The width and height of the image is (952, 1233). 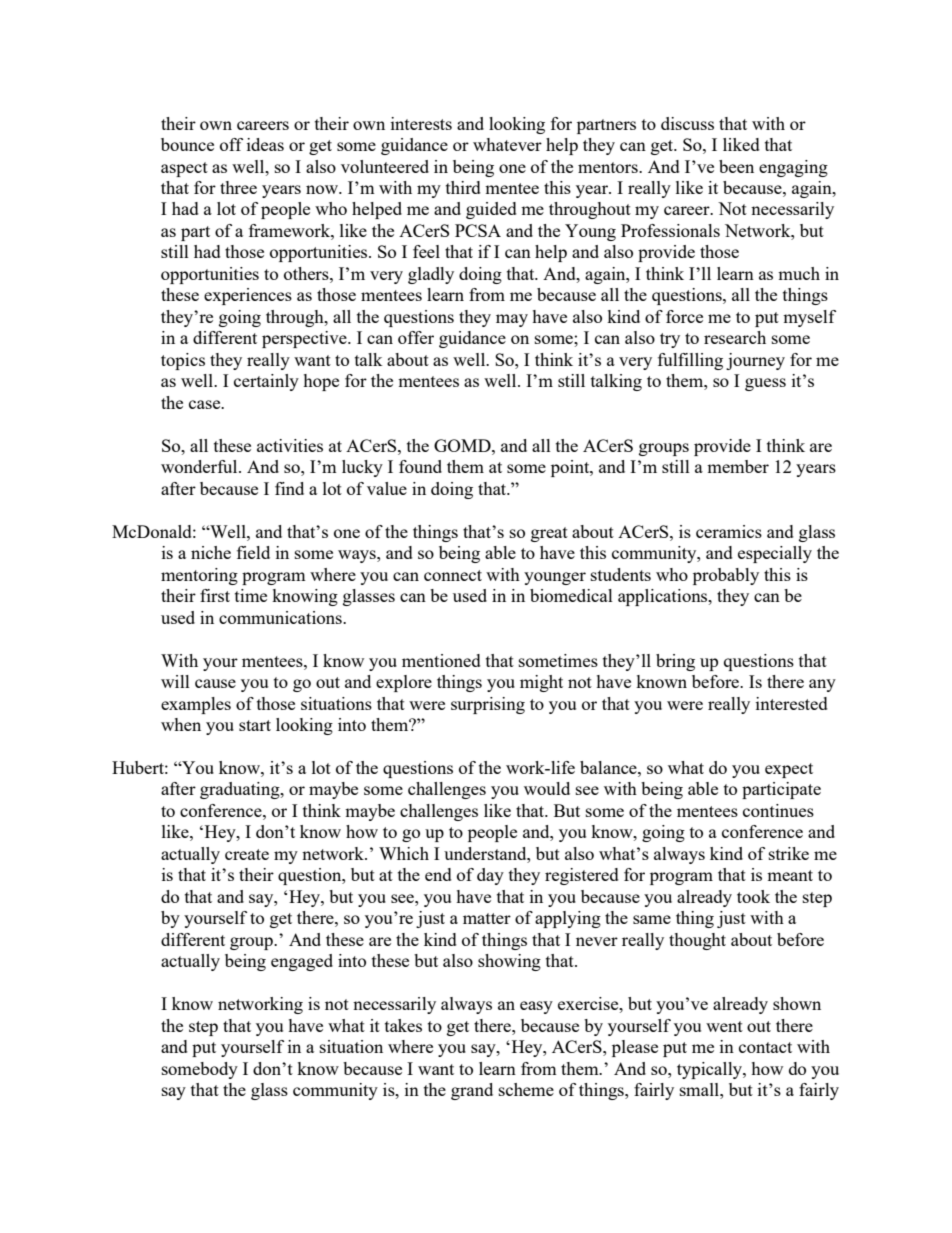 What do you see at coordinates (247, 854) in the image?
I see `create` at bounding box center [247, 854].
